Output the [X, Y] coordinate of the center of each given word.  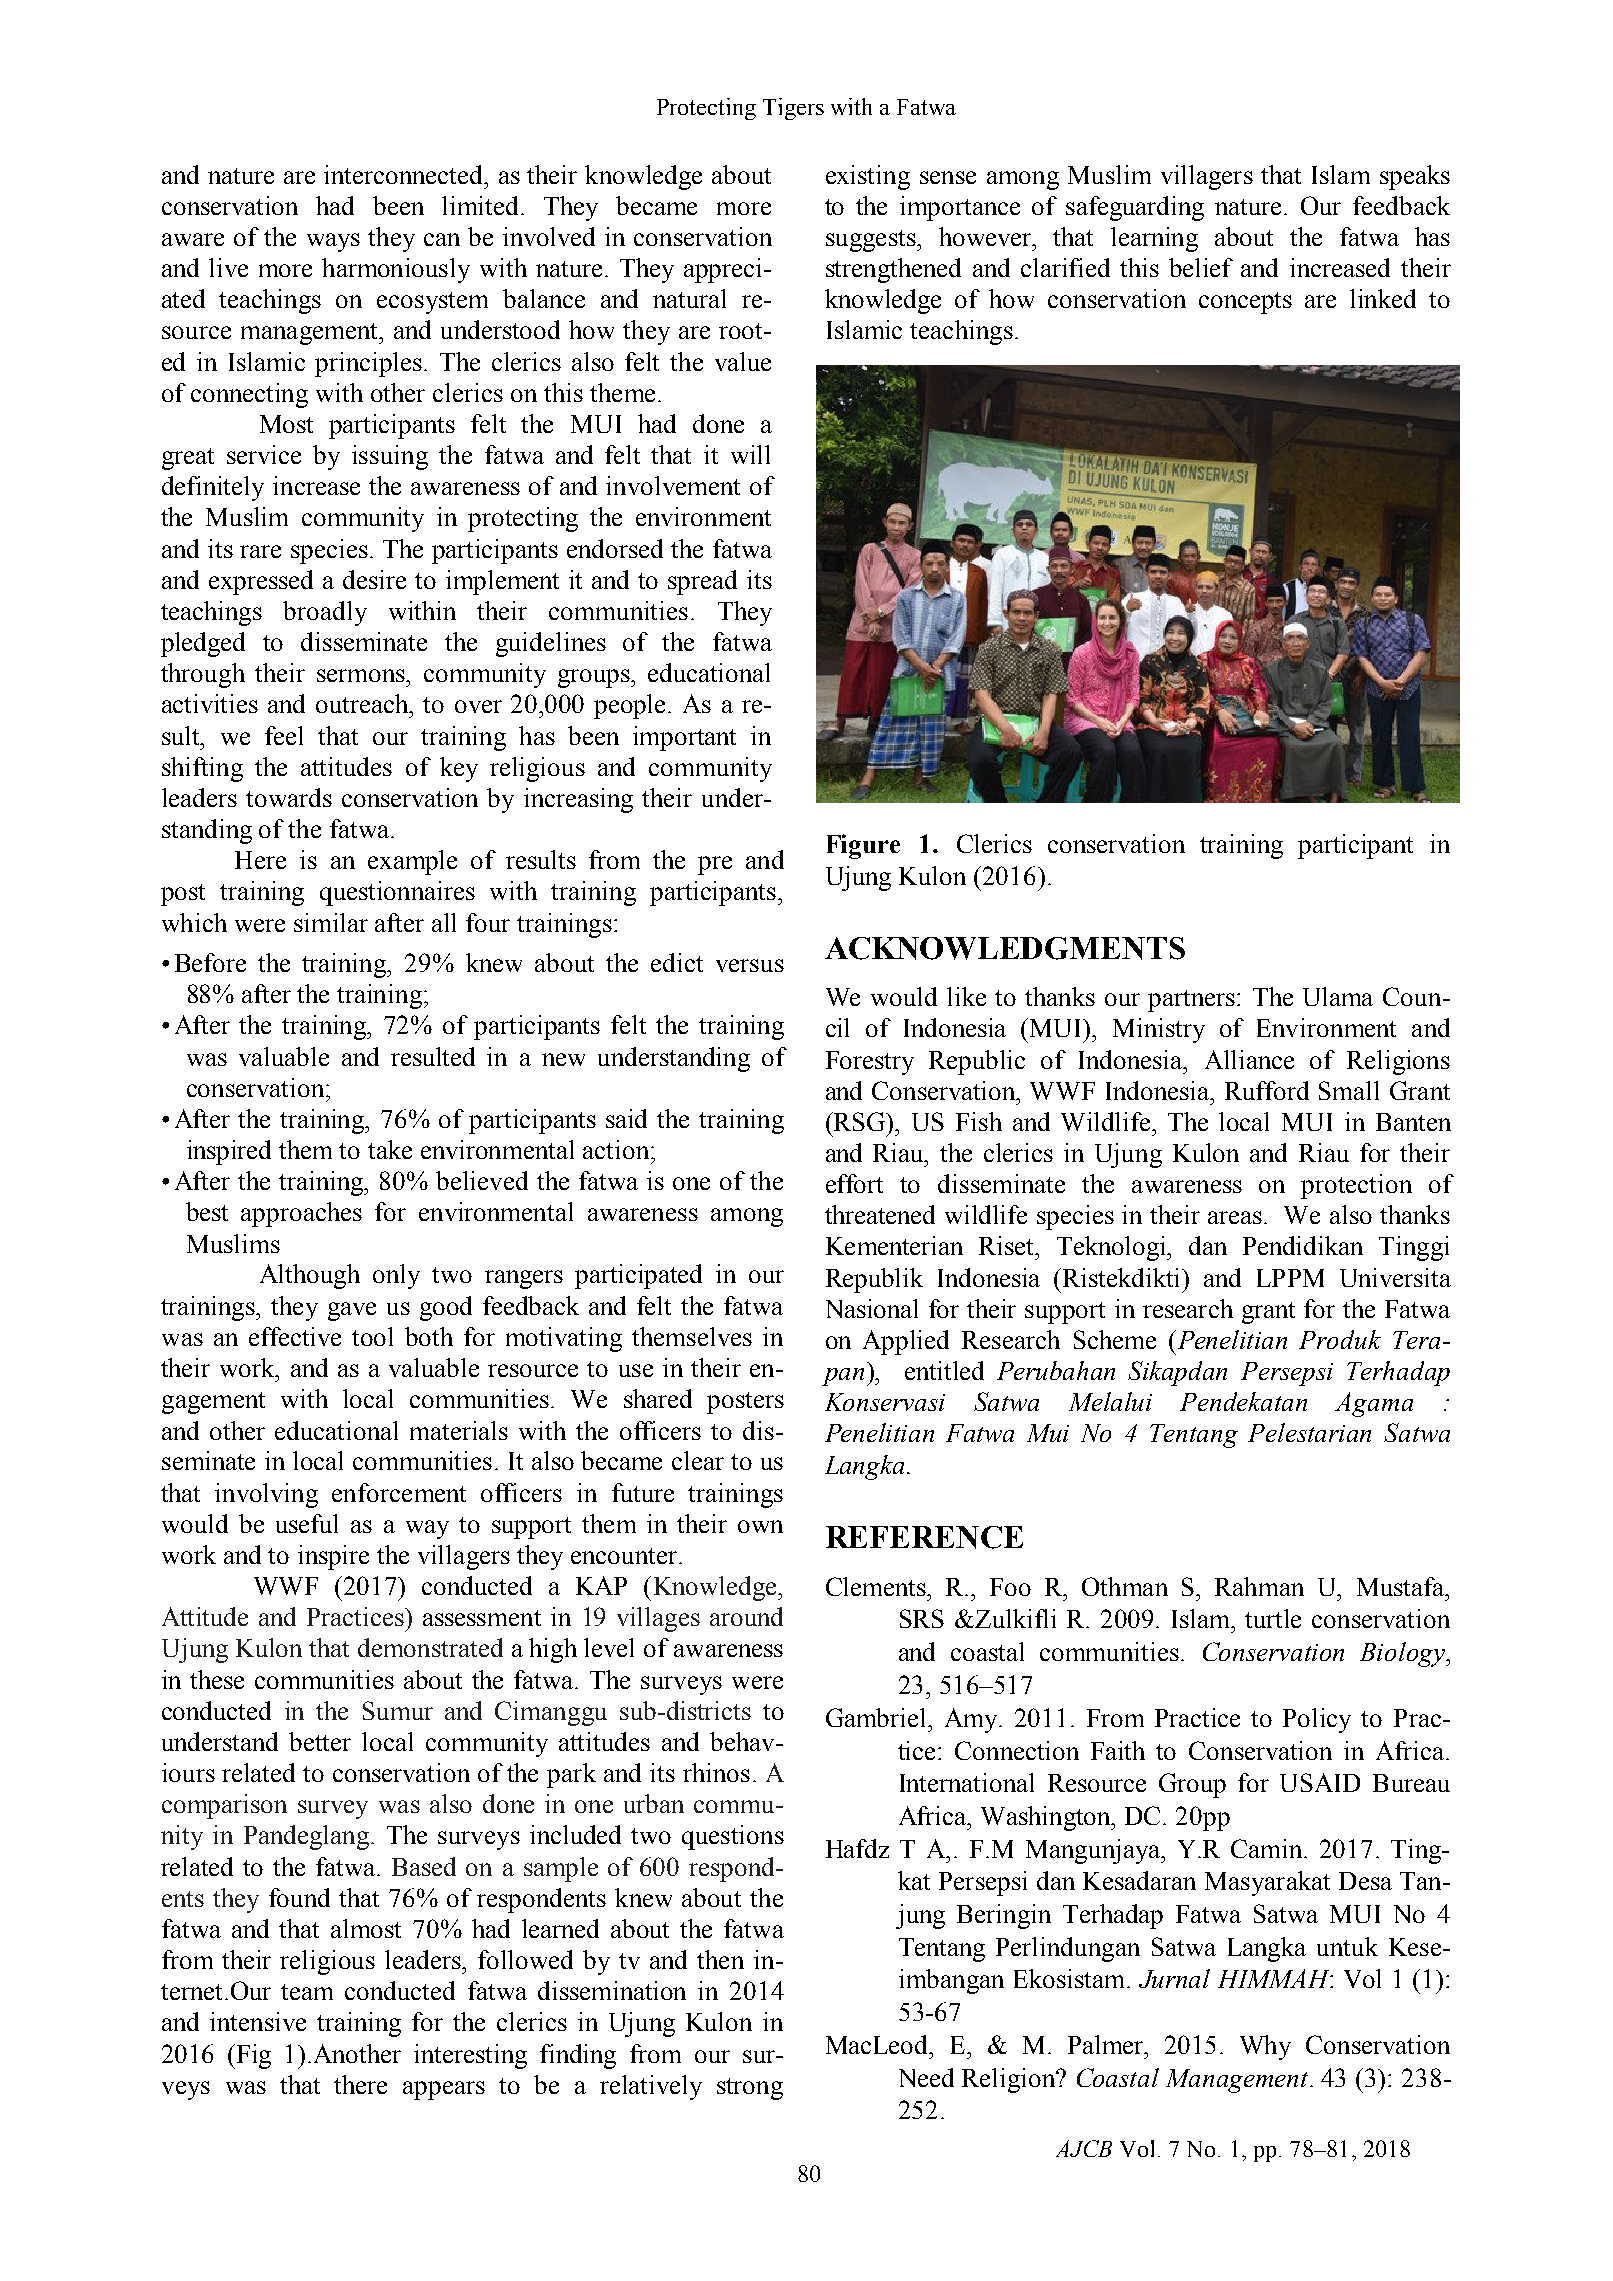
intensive [258, 2021]
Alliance [1249, 1059]
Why [1265, 2047]
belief [1201, 267]
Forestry [870, 1063]
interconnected [405, 174]
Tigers [793, 109]
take [390, 1149]
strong [750, 2089]
